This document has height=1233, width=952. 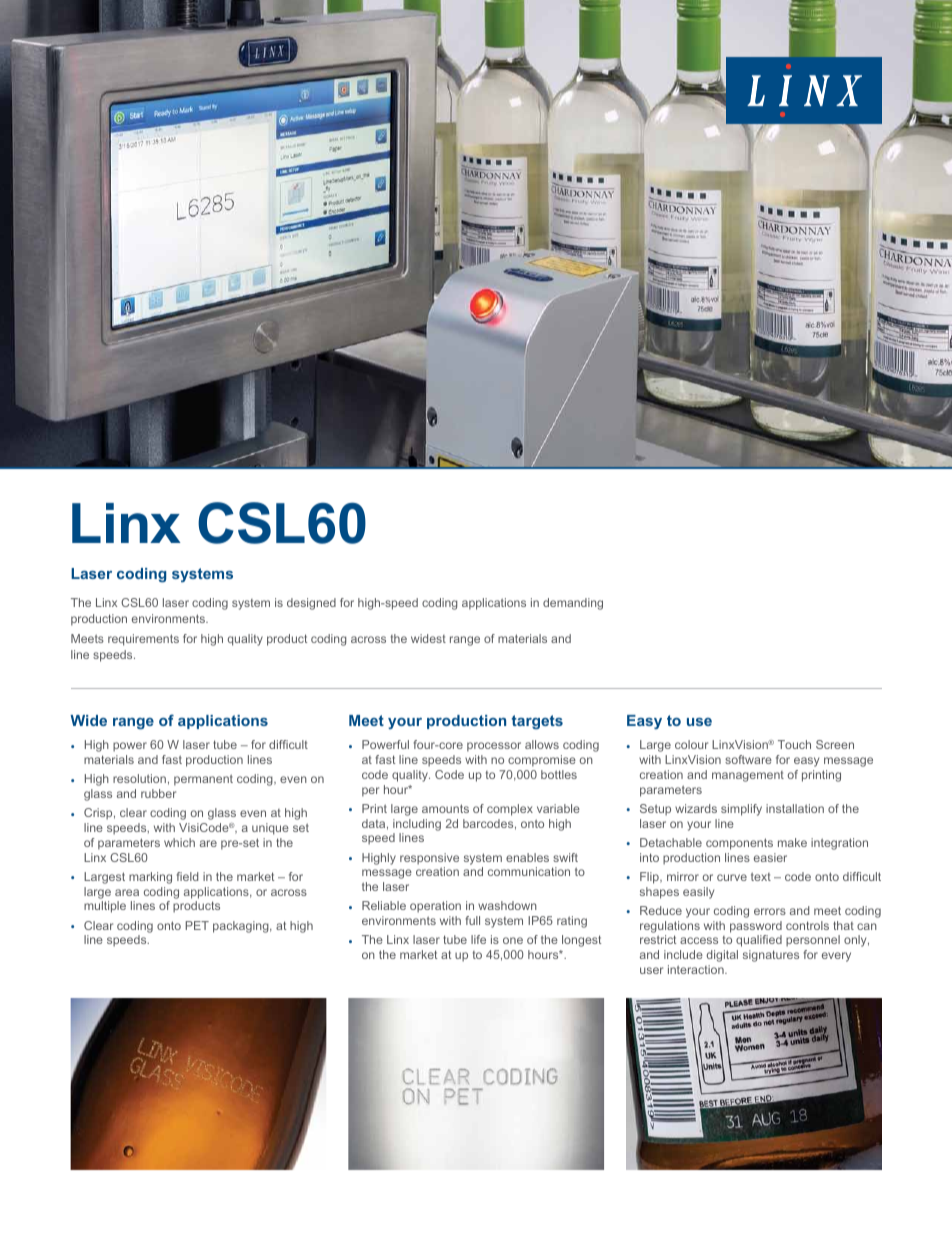 What do you see at coordinates (573, 604) in the document?
I see `demanding` at bounding box center [573, 604].
